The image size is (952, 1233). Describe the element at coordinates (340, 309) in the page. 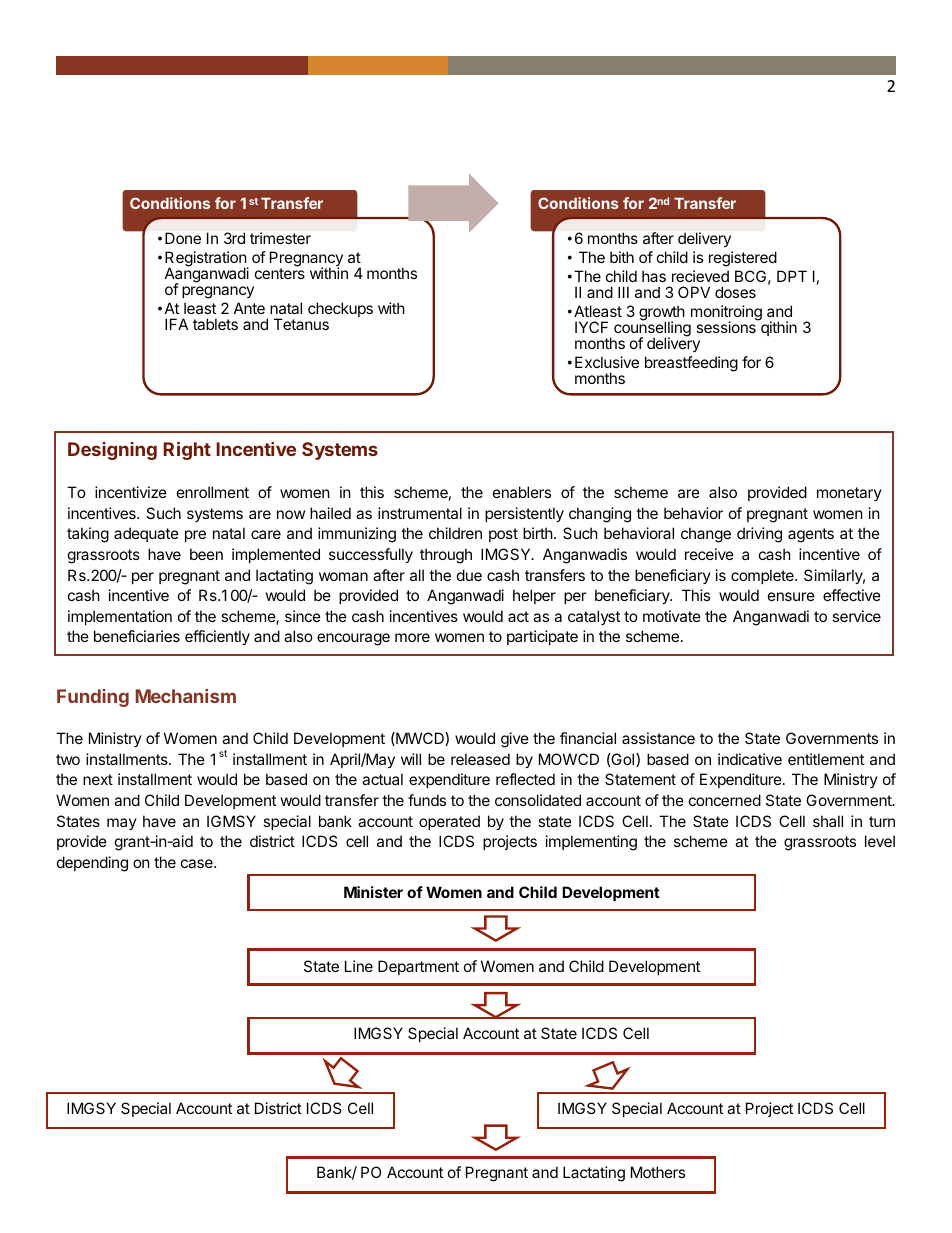

I see `checkups` at that location.
